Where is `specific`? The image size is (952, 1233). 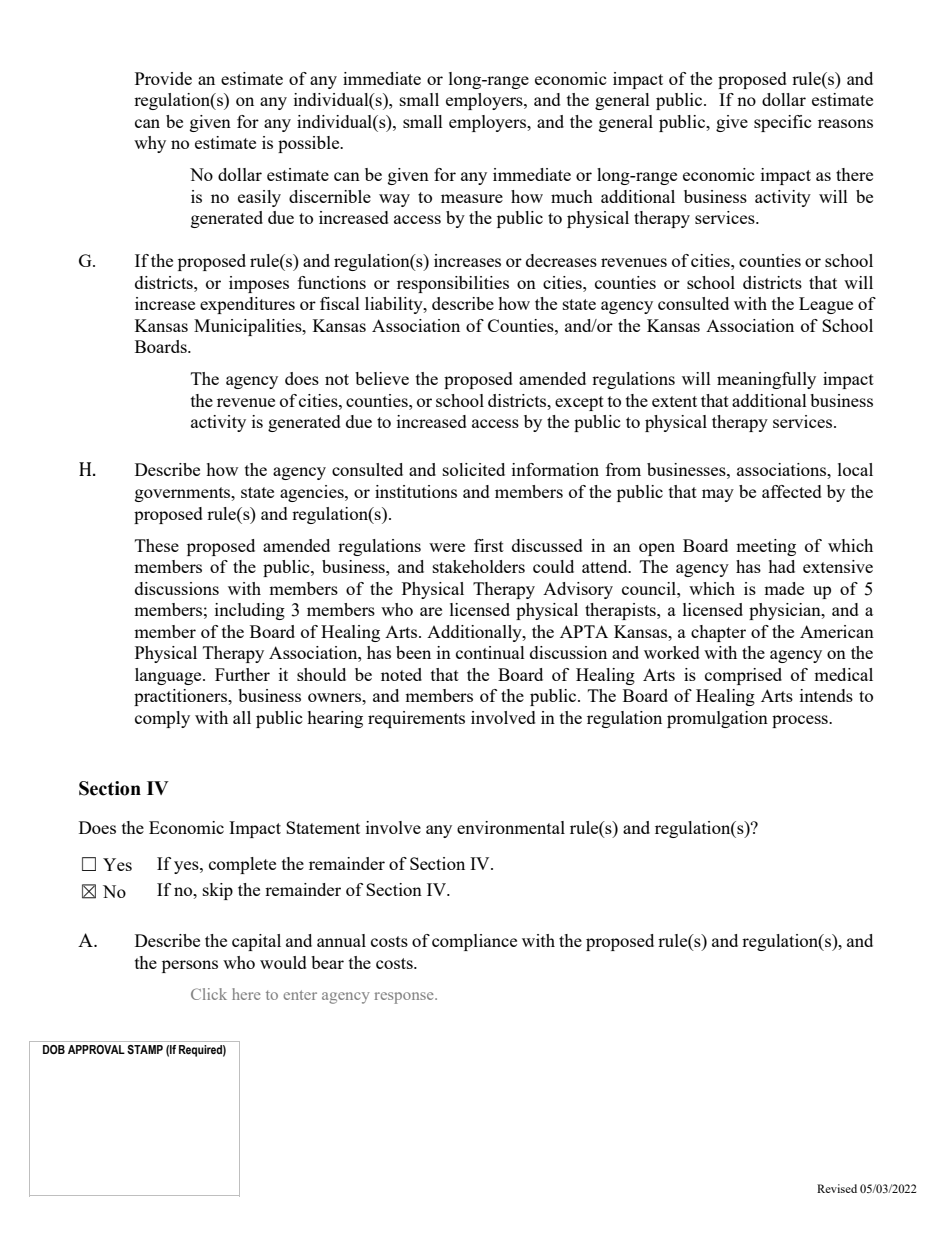
specific is located at coordinates (783, 123).
